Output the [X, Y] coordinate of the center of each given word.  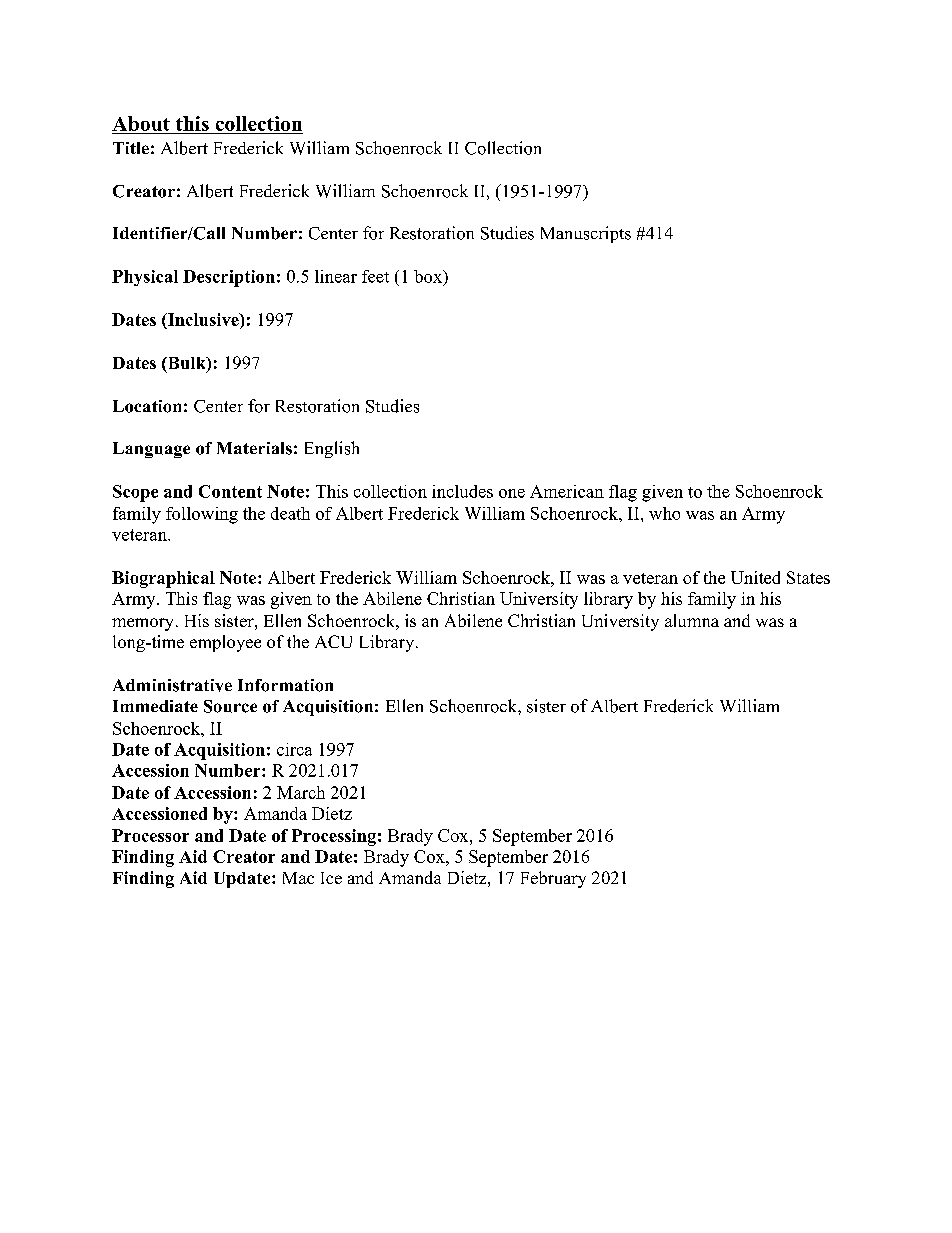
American [567, 491]
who [664, 513]
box [429, 276]
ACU [333, 641]
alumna [692, 620]
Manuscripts [586, 234]
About [142, 125]
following [202, 515]
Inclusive [203, 320]
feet [375, 276]
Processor [150, 835]
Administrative [172, 685]
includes [462, 491]
